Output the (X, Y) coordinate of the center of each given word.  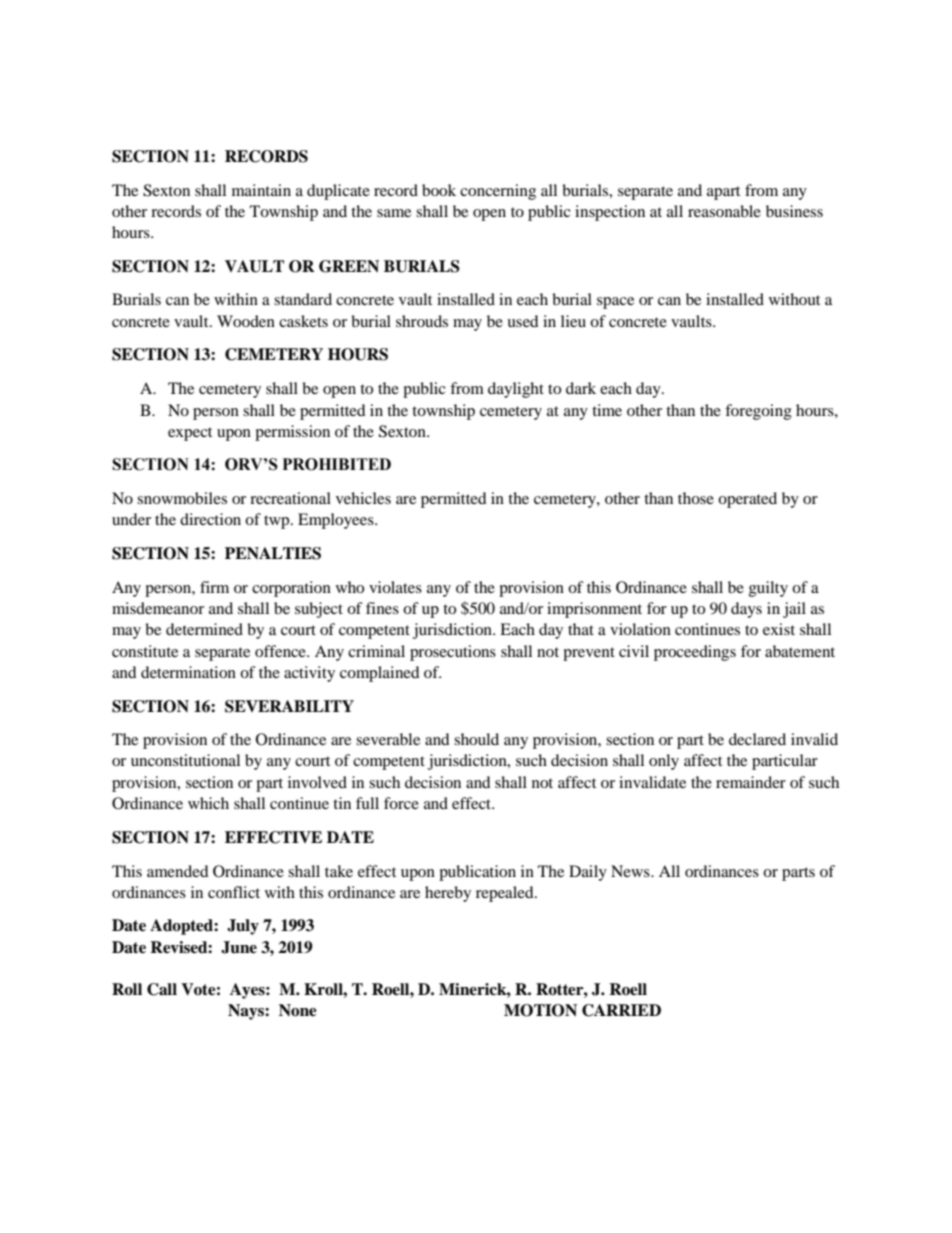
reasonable (724, 211)
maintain (261, 190)
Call (162, 989)
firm (214, 587)
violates (395, 587)
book (439, 190)
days (746, 610)
